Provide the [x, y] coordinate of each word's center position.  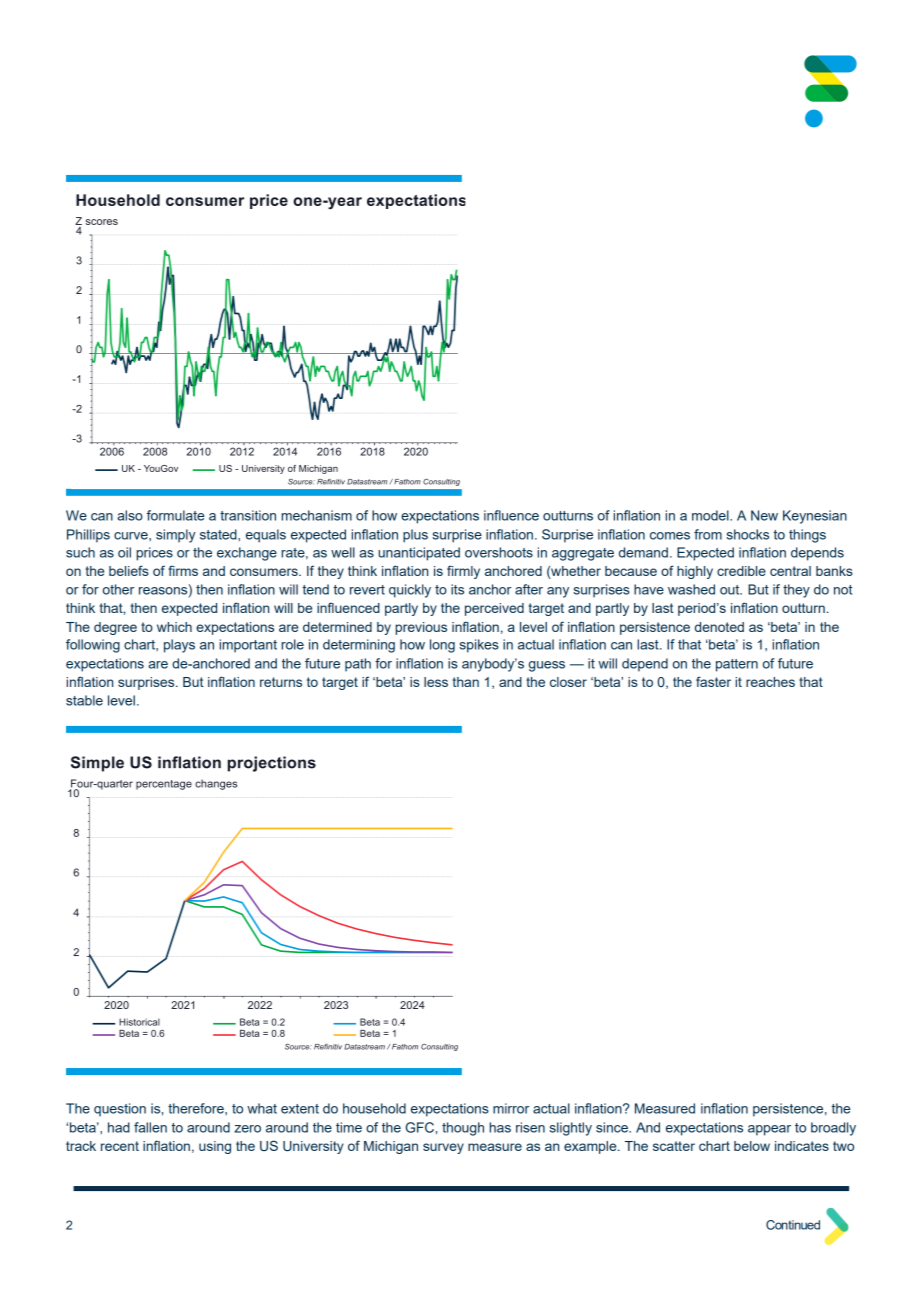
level [121, 700]
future [795, 663]
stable [84, 700]
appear [769, 1130]
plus [415, 536]
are [158, 665]
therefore [197, 1108]
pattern [737, 665]
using [215, 1147]
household [374, 1108]
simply [175, 536]
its [457, 589]
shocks [747, 534]
